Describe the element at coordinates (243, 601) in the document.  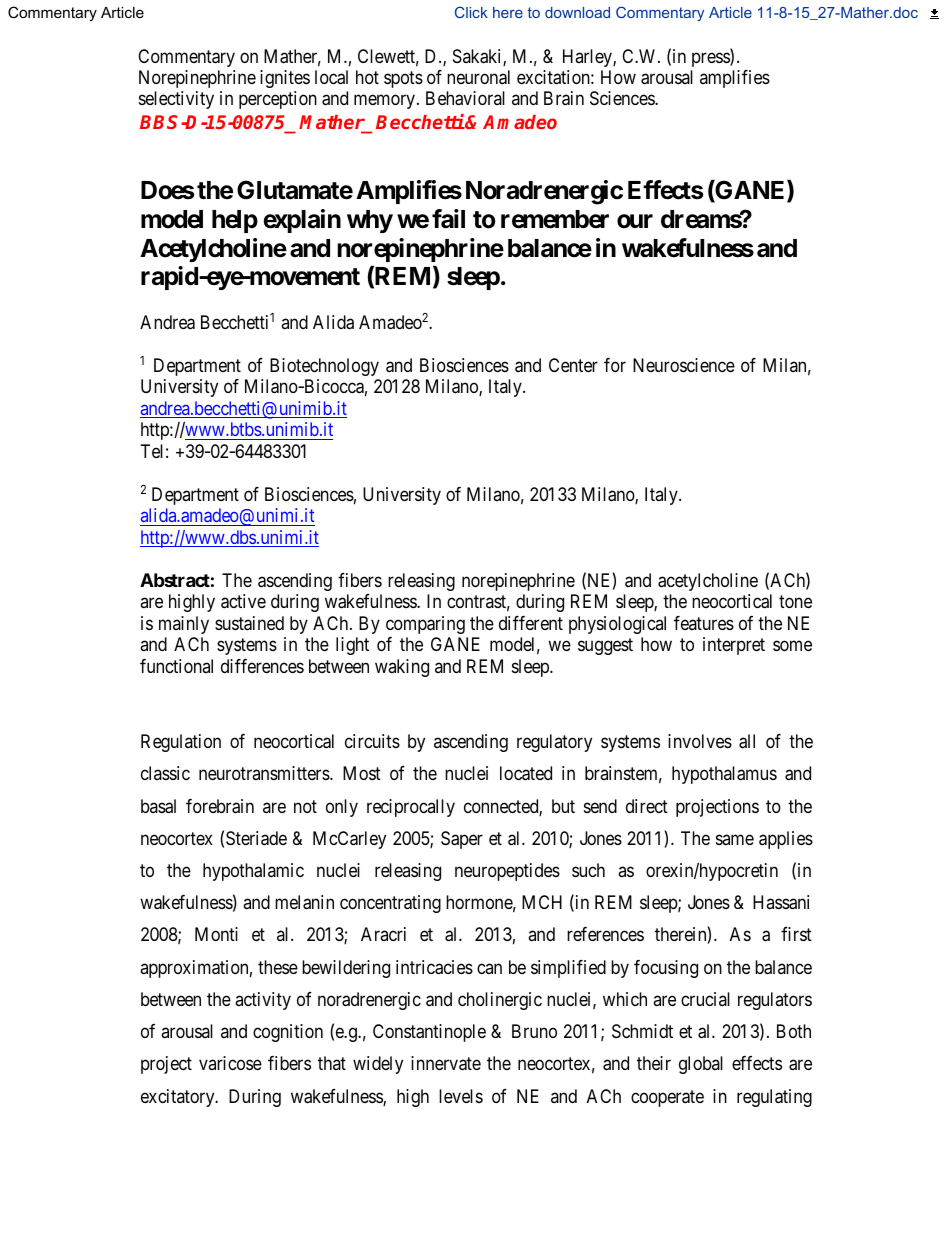
I see `active` at that location.
